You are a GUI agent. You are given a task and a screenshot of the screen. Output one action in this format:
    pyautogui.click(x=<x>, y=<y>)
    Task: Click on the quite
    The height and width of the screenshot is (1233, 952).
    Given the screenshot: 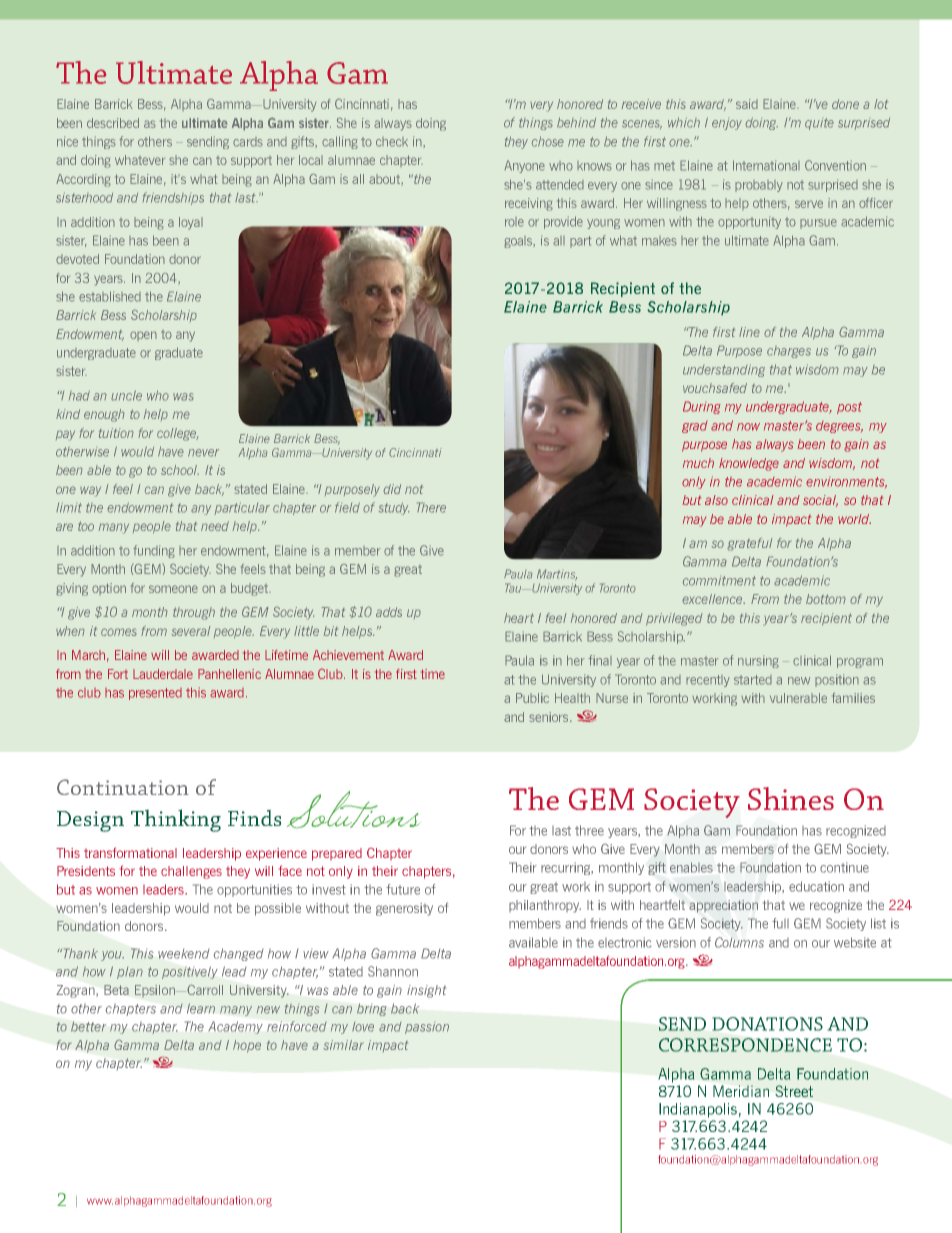 What is the action you would take?
    pyautogui.click(x=819, y=124)
